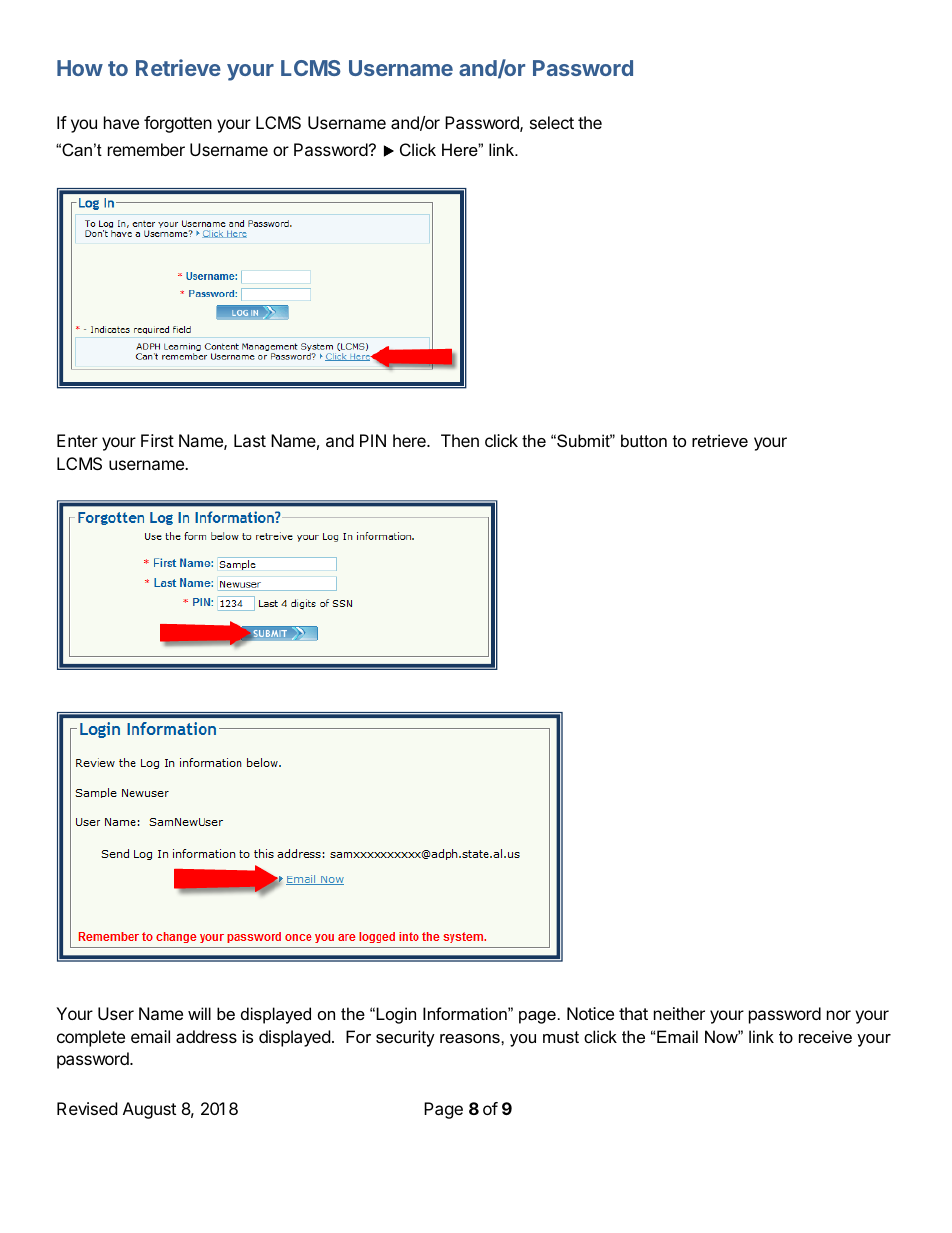 The width and height of the image is (952, 1233). Describe the element at coordinates (471, 1038) in the image. I see `reasons` at that location.
